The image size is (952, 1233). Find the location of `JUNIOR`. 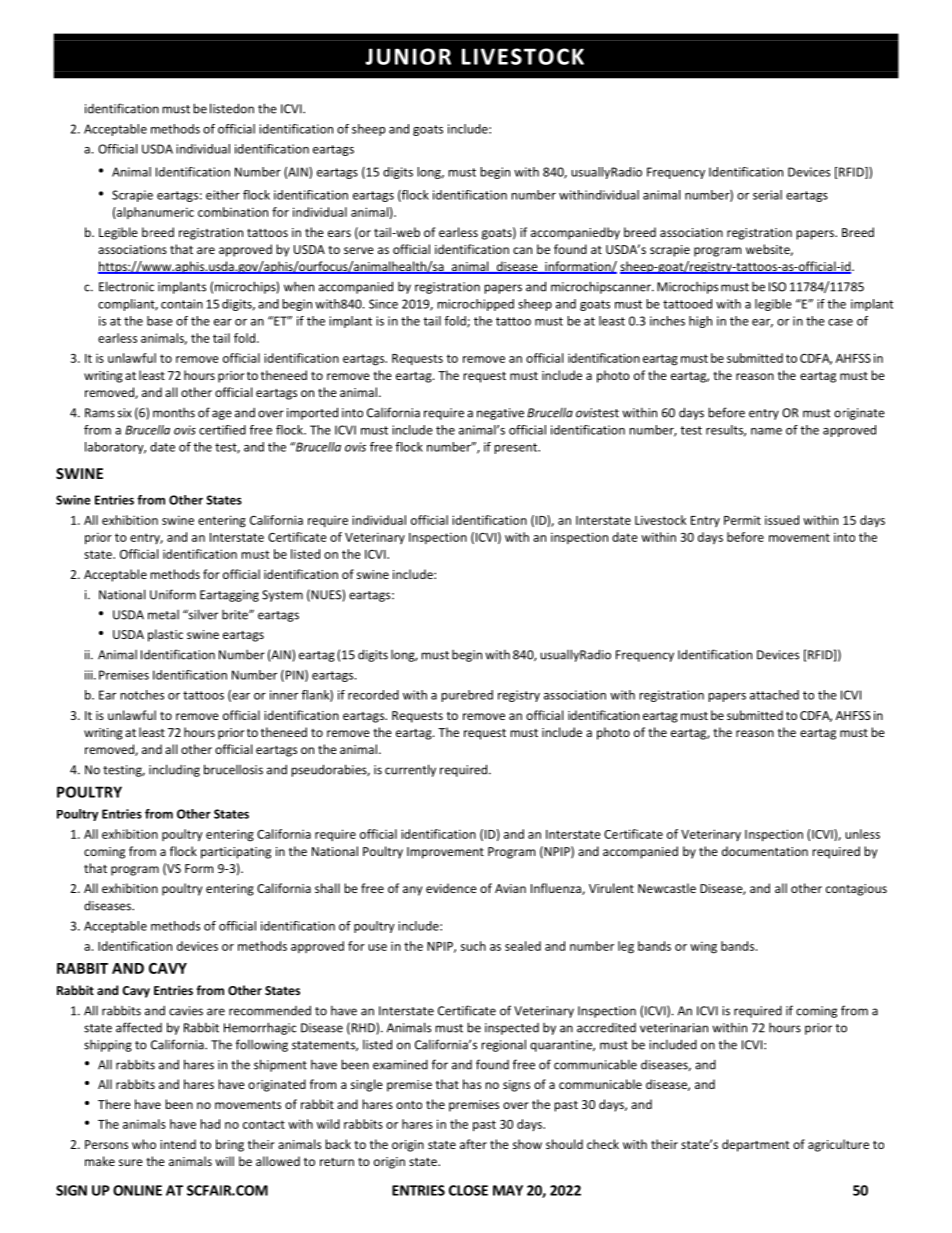

JUNIOR is located at coordinates (408, 56).
